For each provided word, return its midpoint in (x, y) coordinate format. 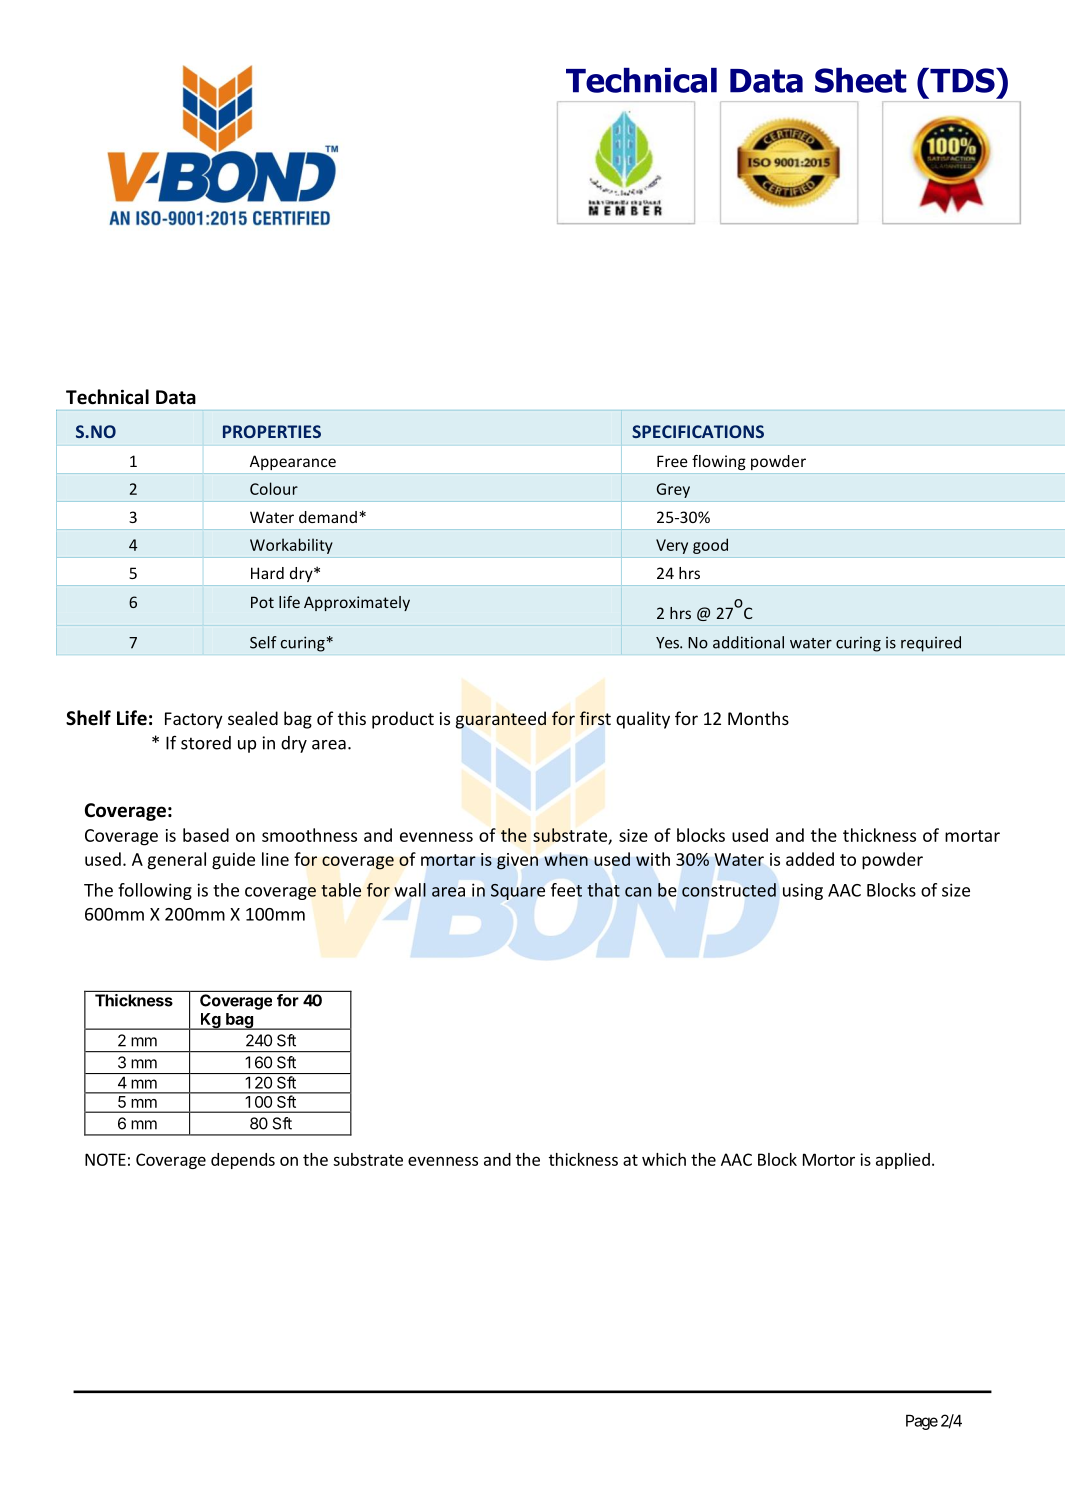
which (664, 1159)
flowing (719, 462)
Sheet (861, 80)
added (810, 859)
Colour (274, 488)
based (206, 835)
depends (243, 1161)
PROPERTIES (272, 431)
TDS (962, 80)
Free (672, 461)
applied (903, 1161)
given (517, 861)
